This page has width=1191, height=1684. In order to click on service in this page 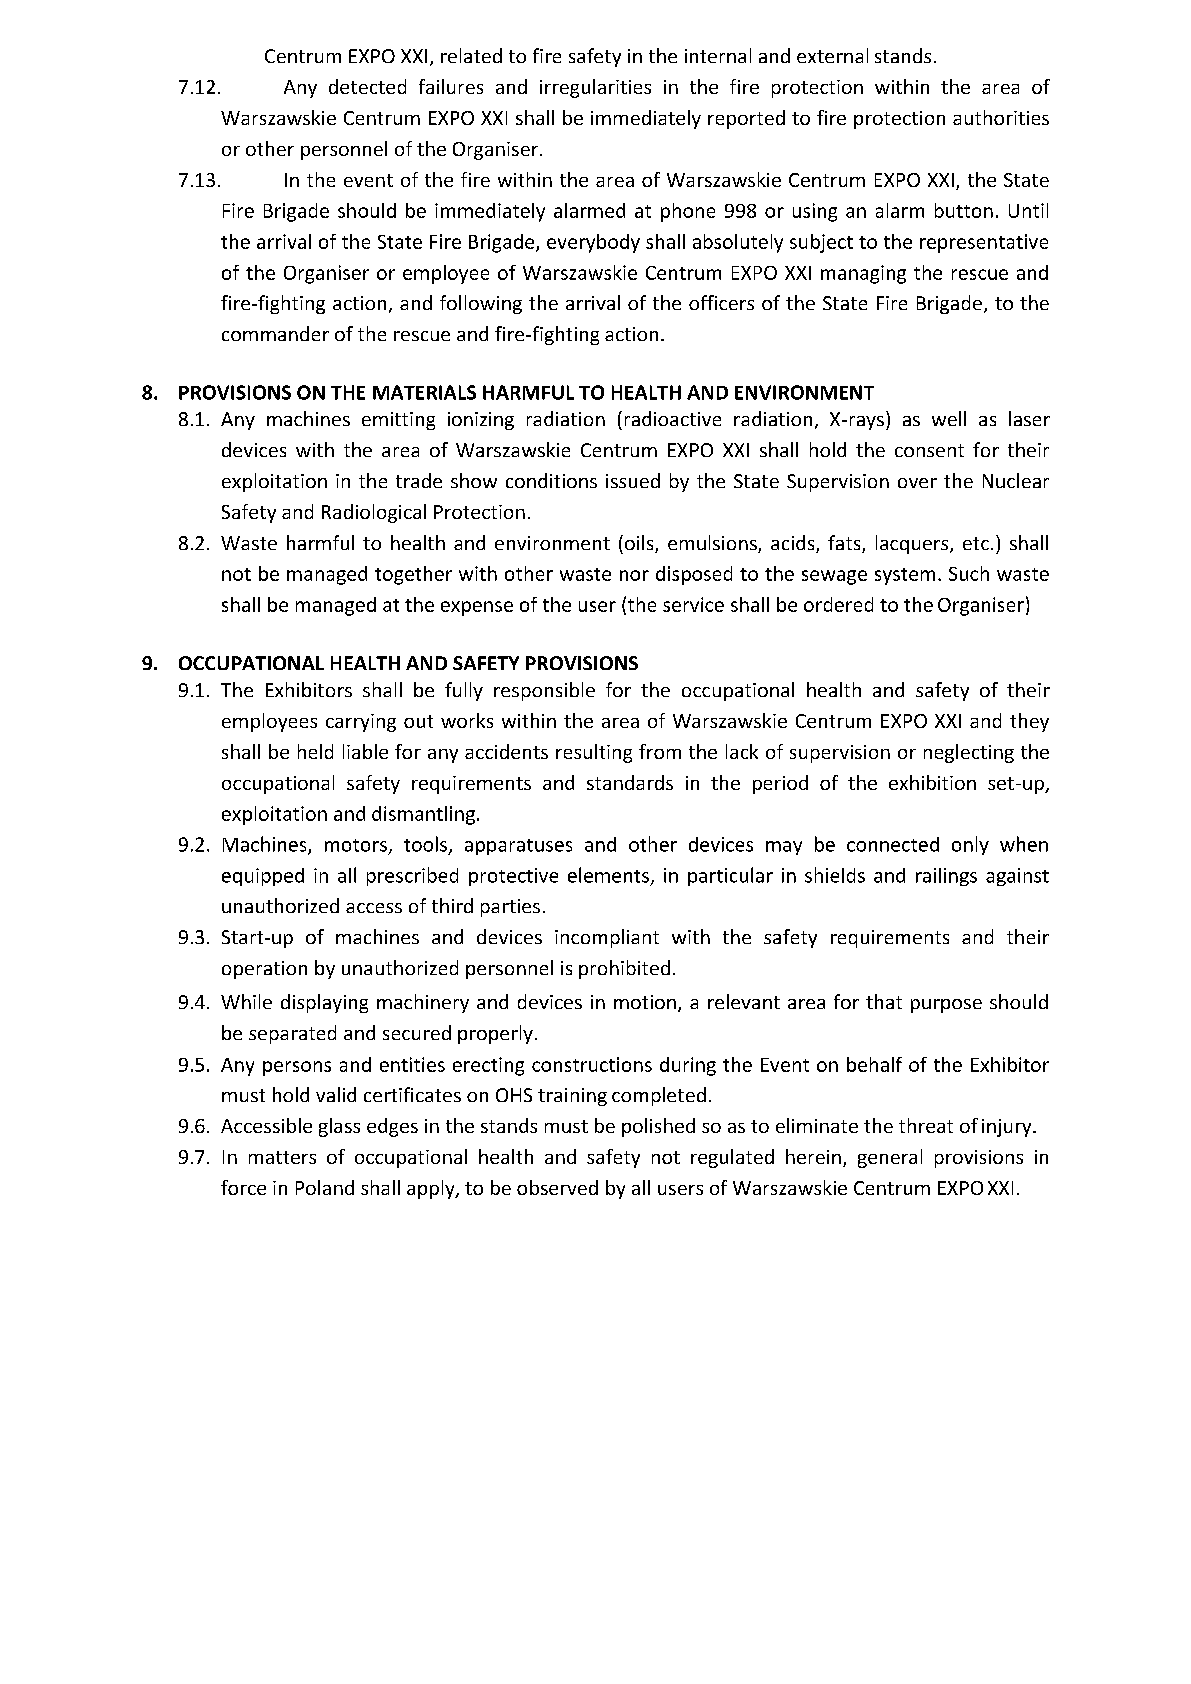, I will do `click(693, 604)`.
